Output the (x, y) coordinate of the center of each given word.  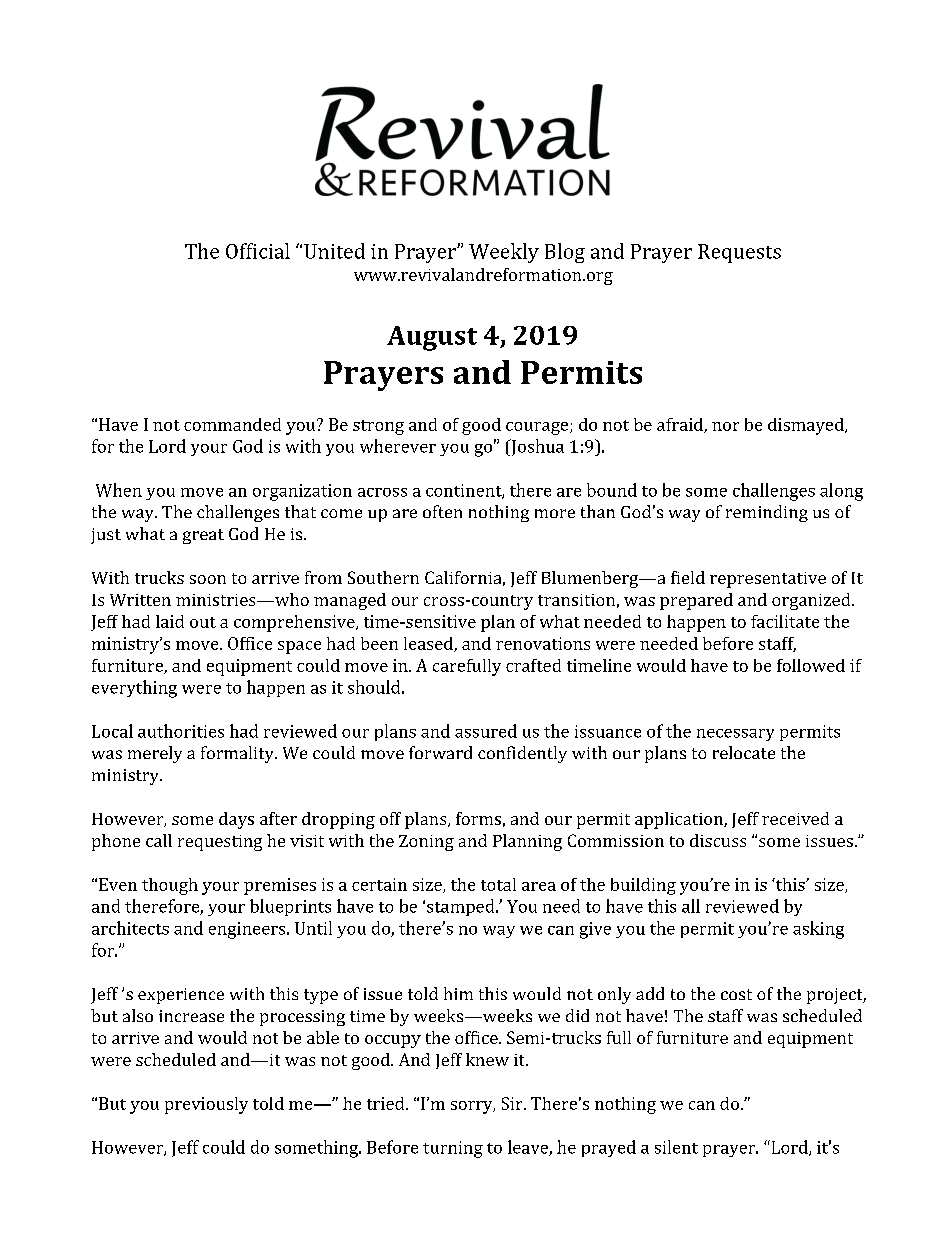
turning (453, 1149)
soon (208, 579)
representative (768, 580)
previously (206, 1105)
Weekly (504, 253)
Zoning (426, 843)
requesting (220, 843)
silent (676, 1147)
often (442, 511)
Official (258, 251)
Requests (739, 253)
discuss (718, 840)
